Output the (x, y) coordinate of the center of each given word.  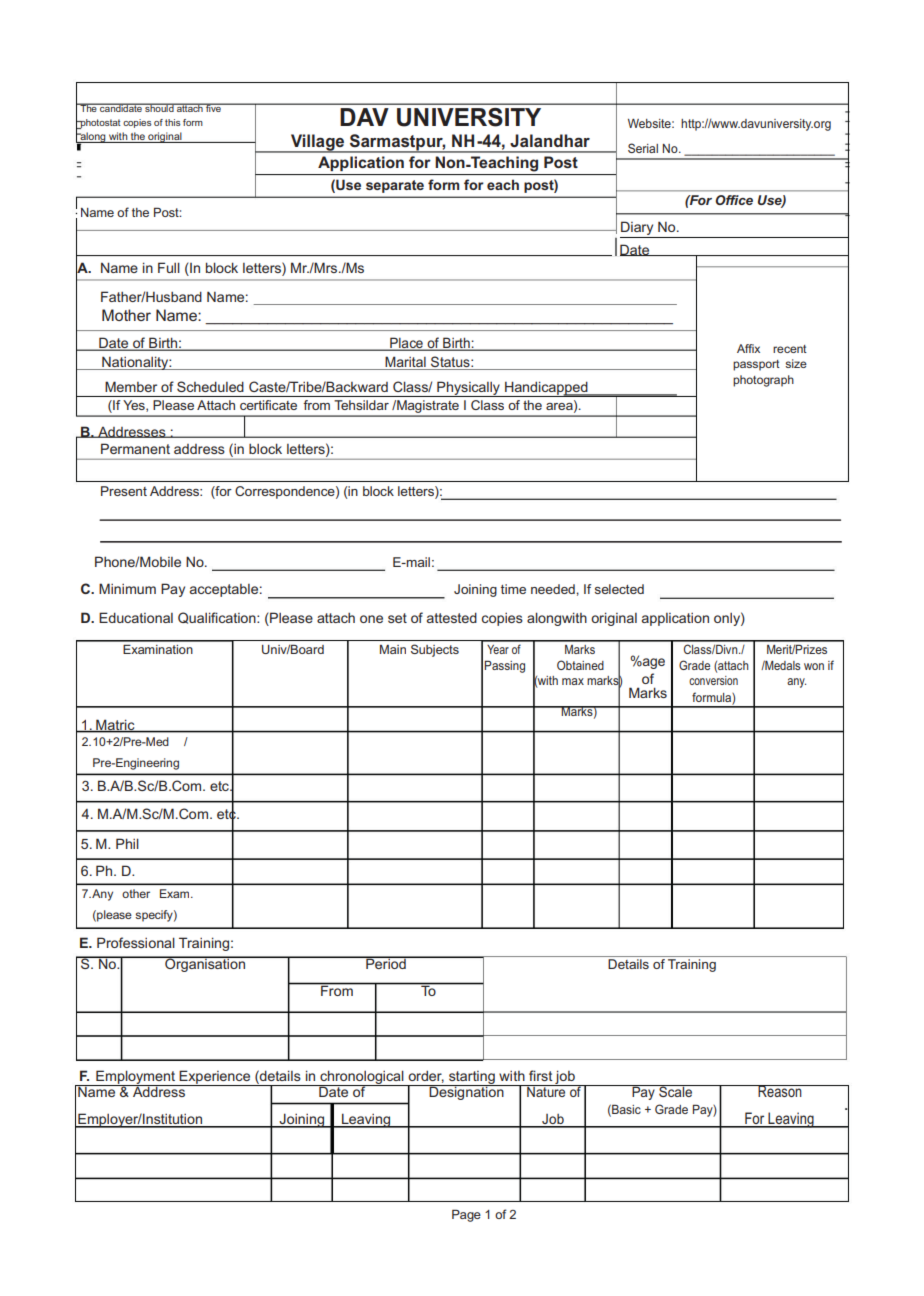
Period (386, 962)
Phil (127, 843)
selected (619, 589)
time (513, 589)
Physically (468, 389)
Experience (215, 1078)
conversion (713, 680)
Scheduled (210, 386)
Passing (504, 666)
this (173, 122)
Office (734, 200)
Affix (748, 348)
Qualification (218, 618)
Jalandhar (550, 140)
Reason (780, 1091)
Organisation (205, 964)
